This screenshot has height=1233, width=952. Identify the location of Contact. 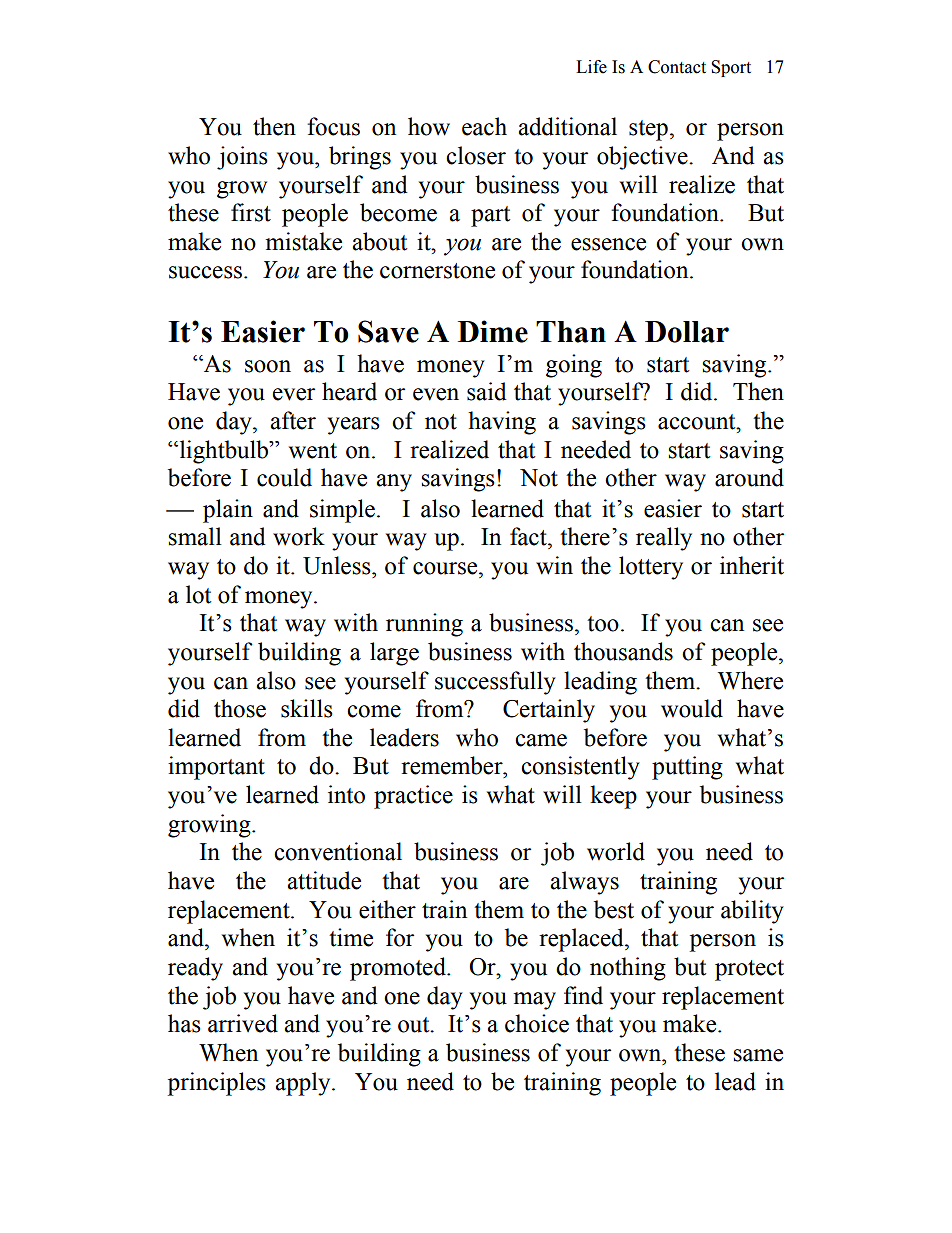
(677, 67).
